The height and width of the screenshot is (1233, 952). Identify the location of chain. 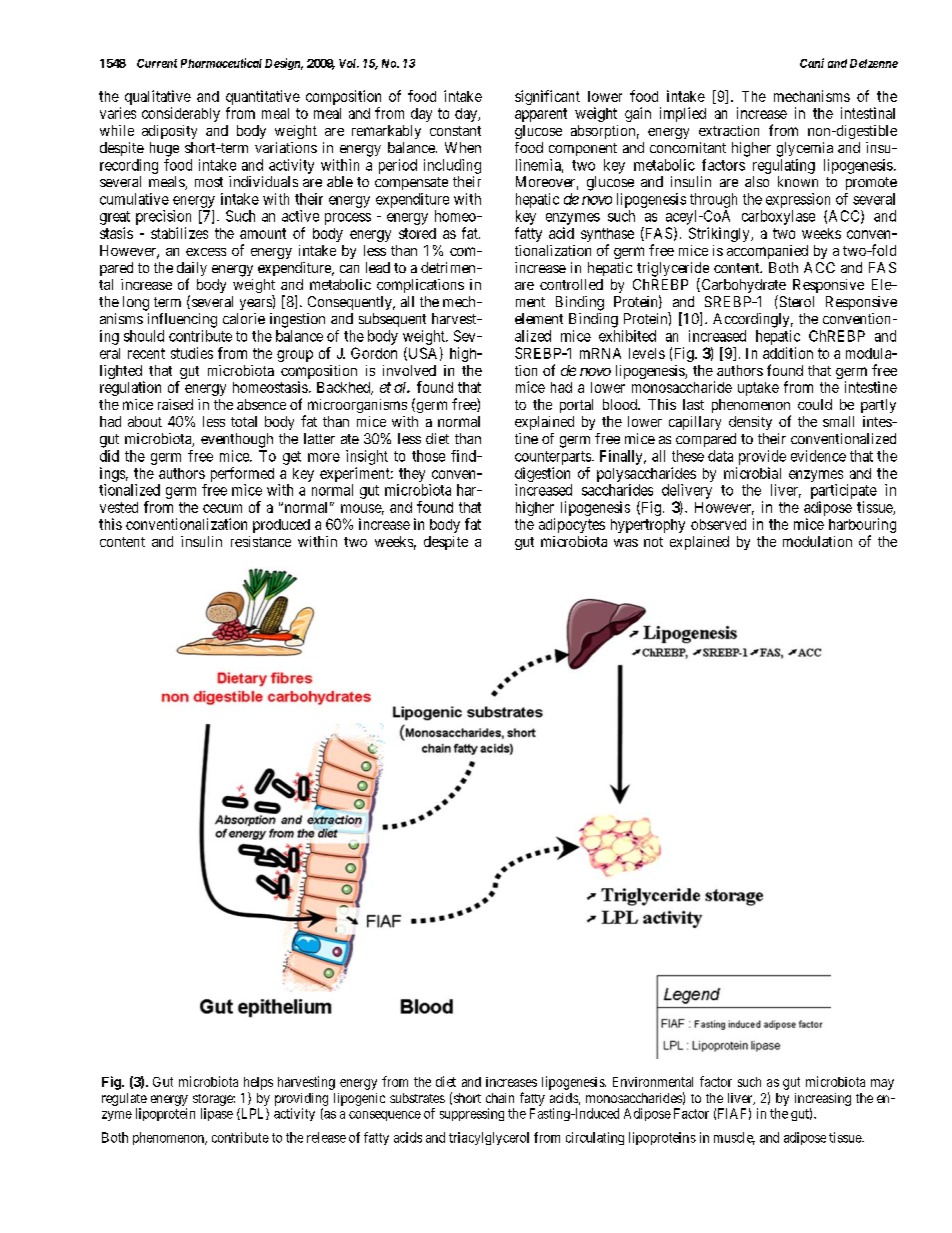
(500, 1098).
